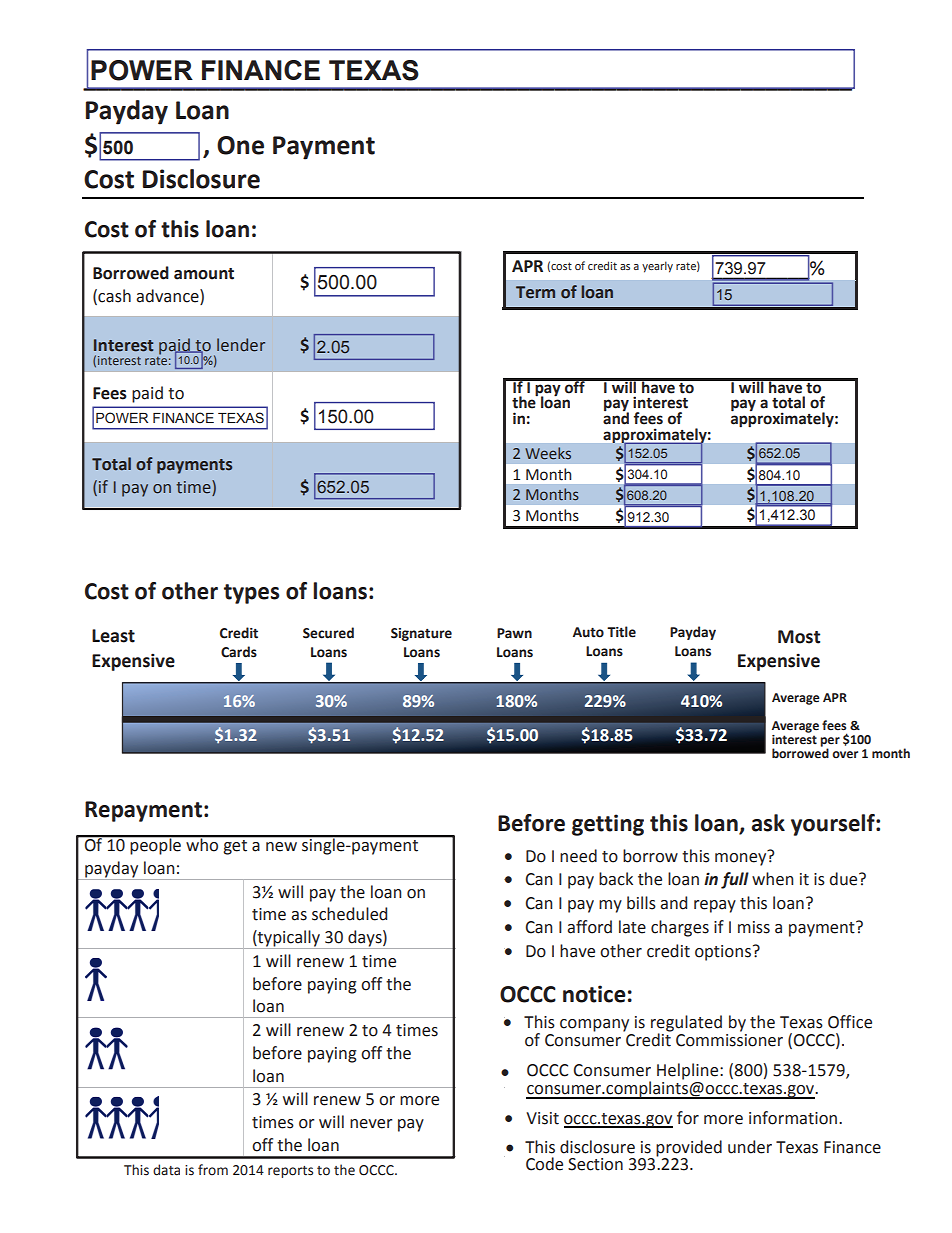 The height and width of the screenshot is (1233, 952). What do you see at coordinates (535, 292) in the screenshot?
I see `Term` at bounding box center [535, 292].
